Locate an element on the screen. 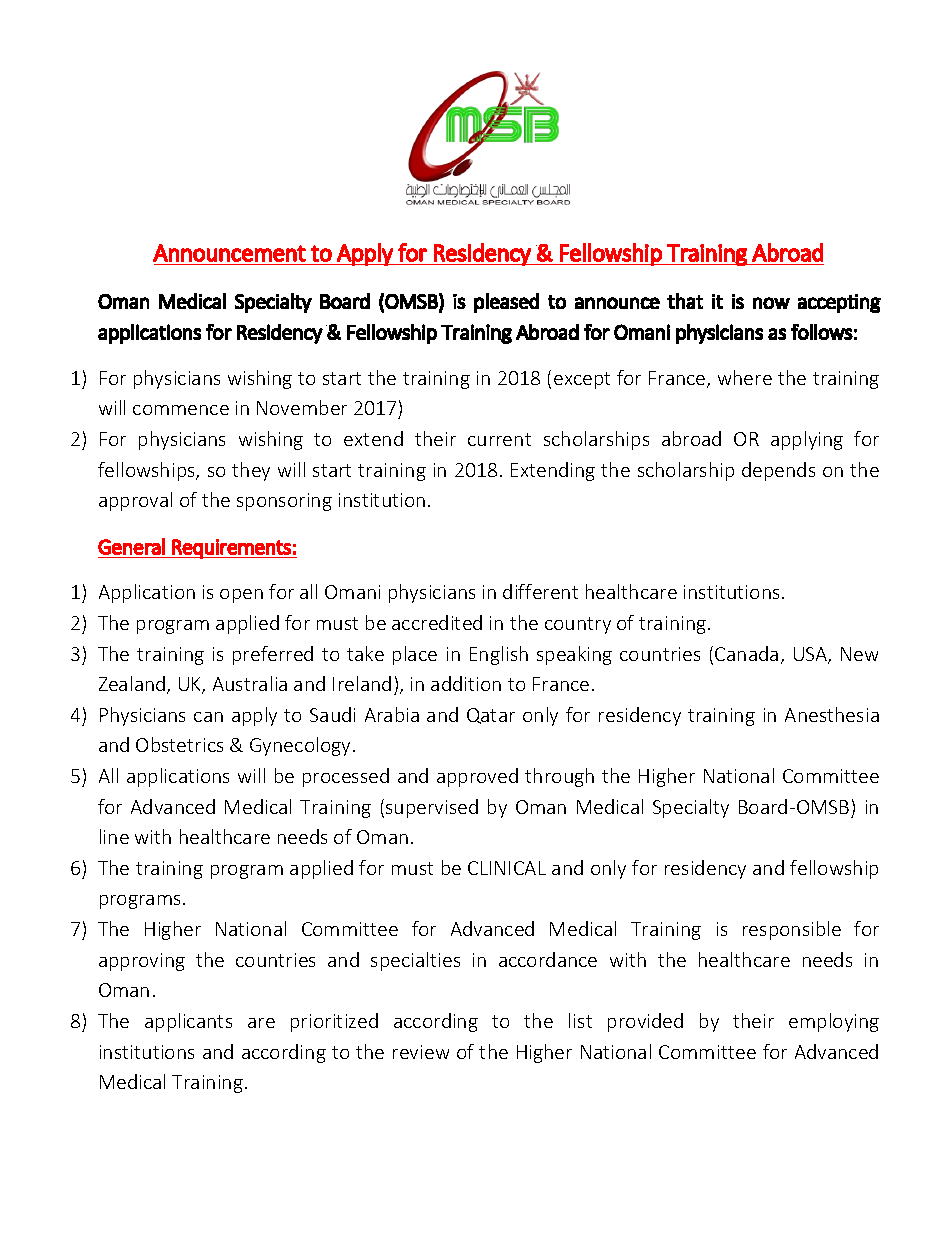 The image size is (952, 1233). pleased is located at coordinates (506, 303).
